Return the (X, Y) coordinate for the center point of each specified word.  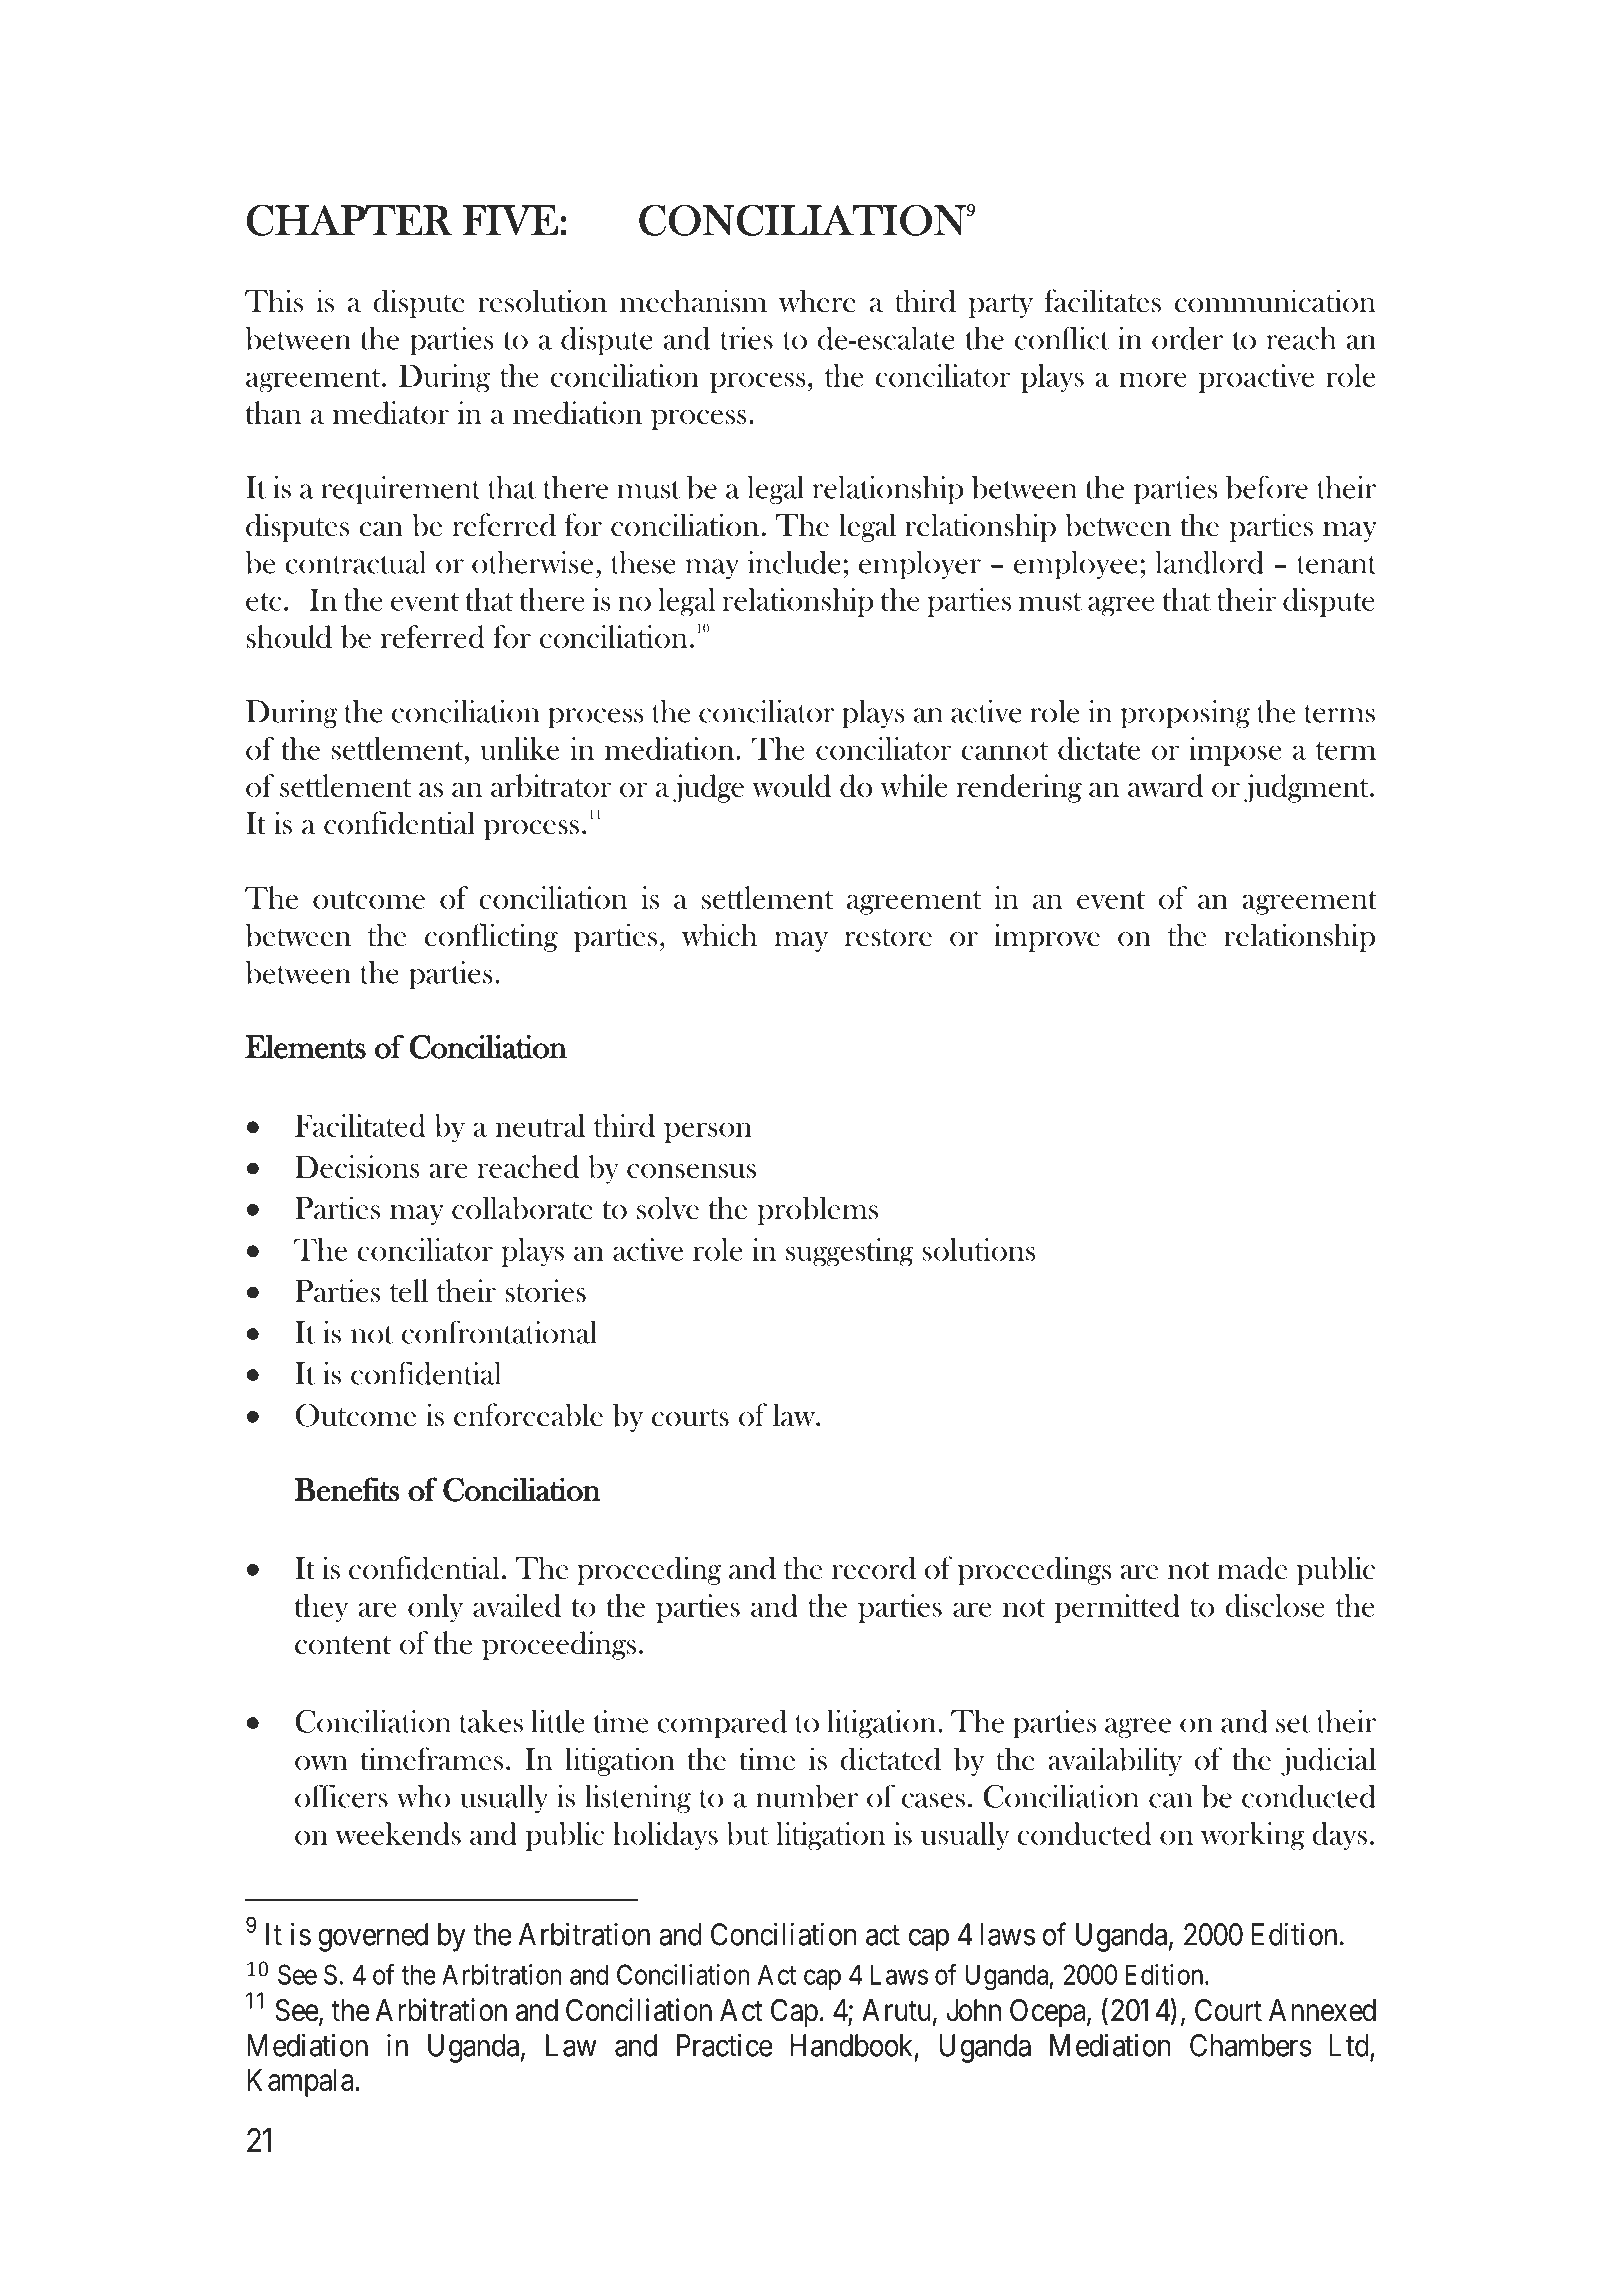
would (791, 785)
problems (817, 1210)
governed (373, 1937)
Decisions (357, 1166)
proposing (1185, 714)
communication (1275, 301)
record (874, 1568)
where (817, 301)
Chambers (1251, 2045)
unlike (519, 748)
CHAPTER (349, 220)
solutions (978, 1249)
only (435, 1608)
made (1252, 1568)
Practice (725, 2045)
